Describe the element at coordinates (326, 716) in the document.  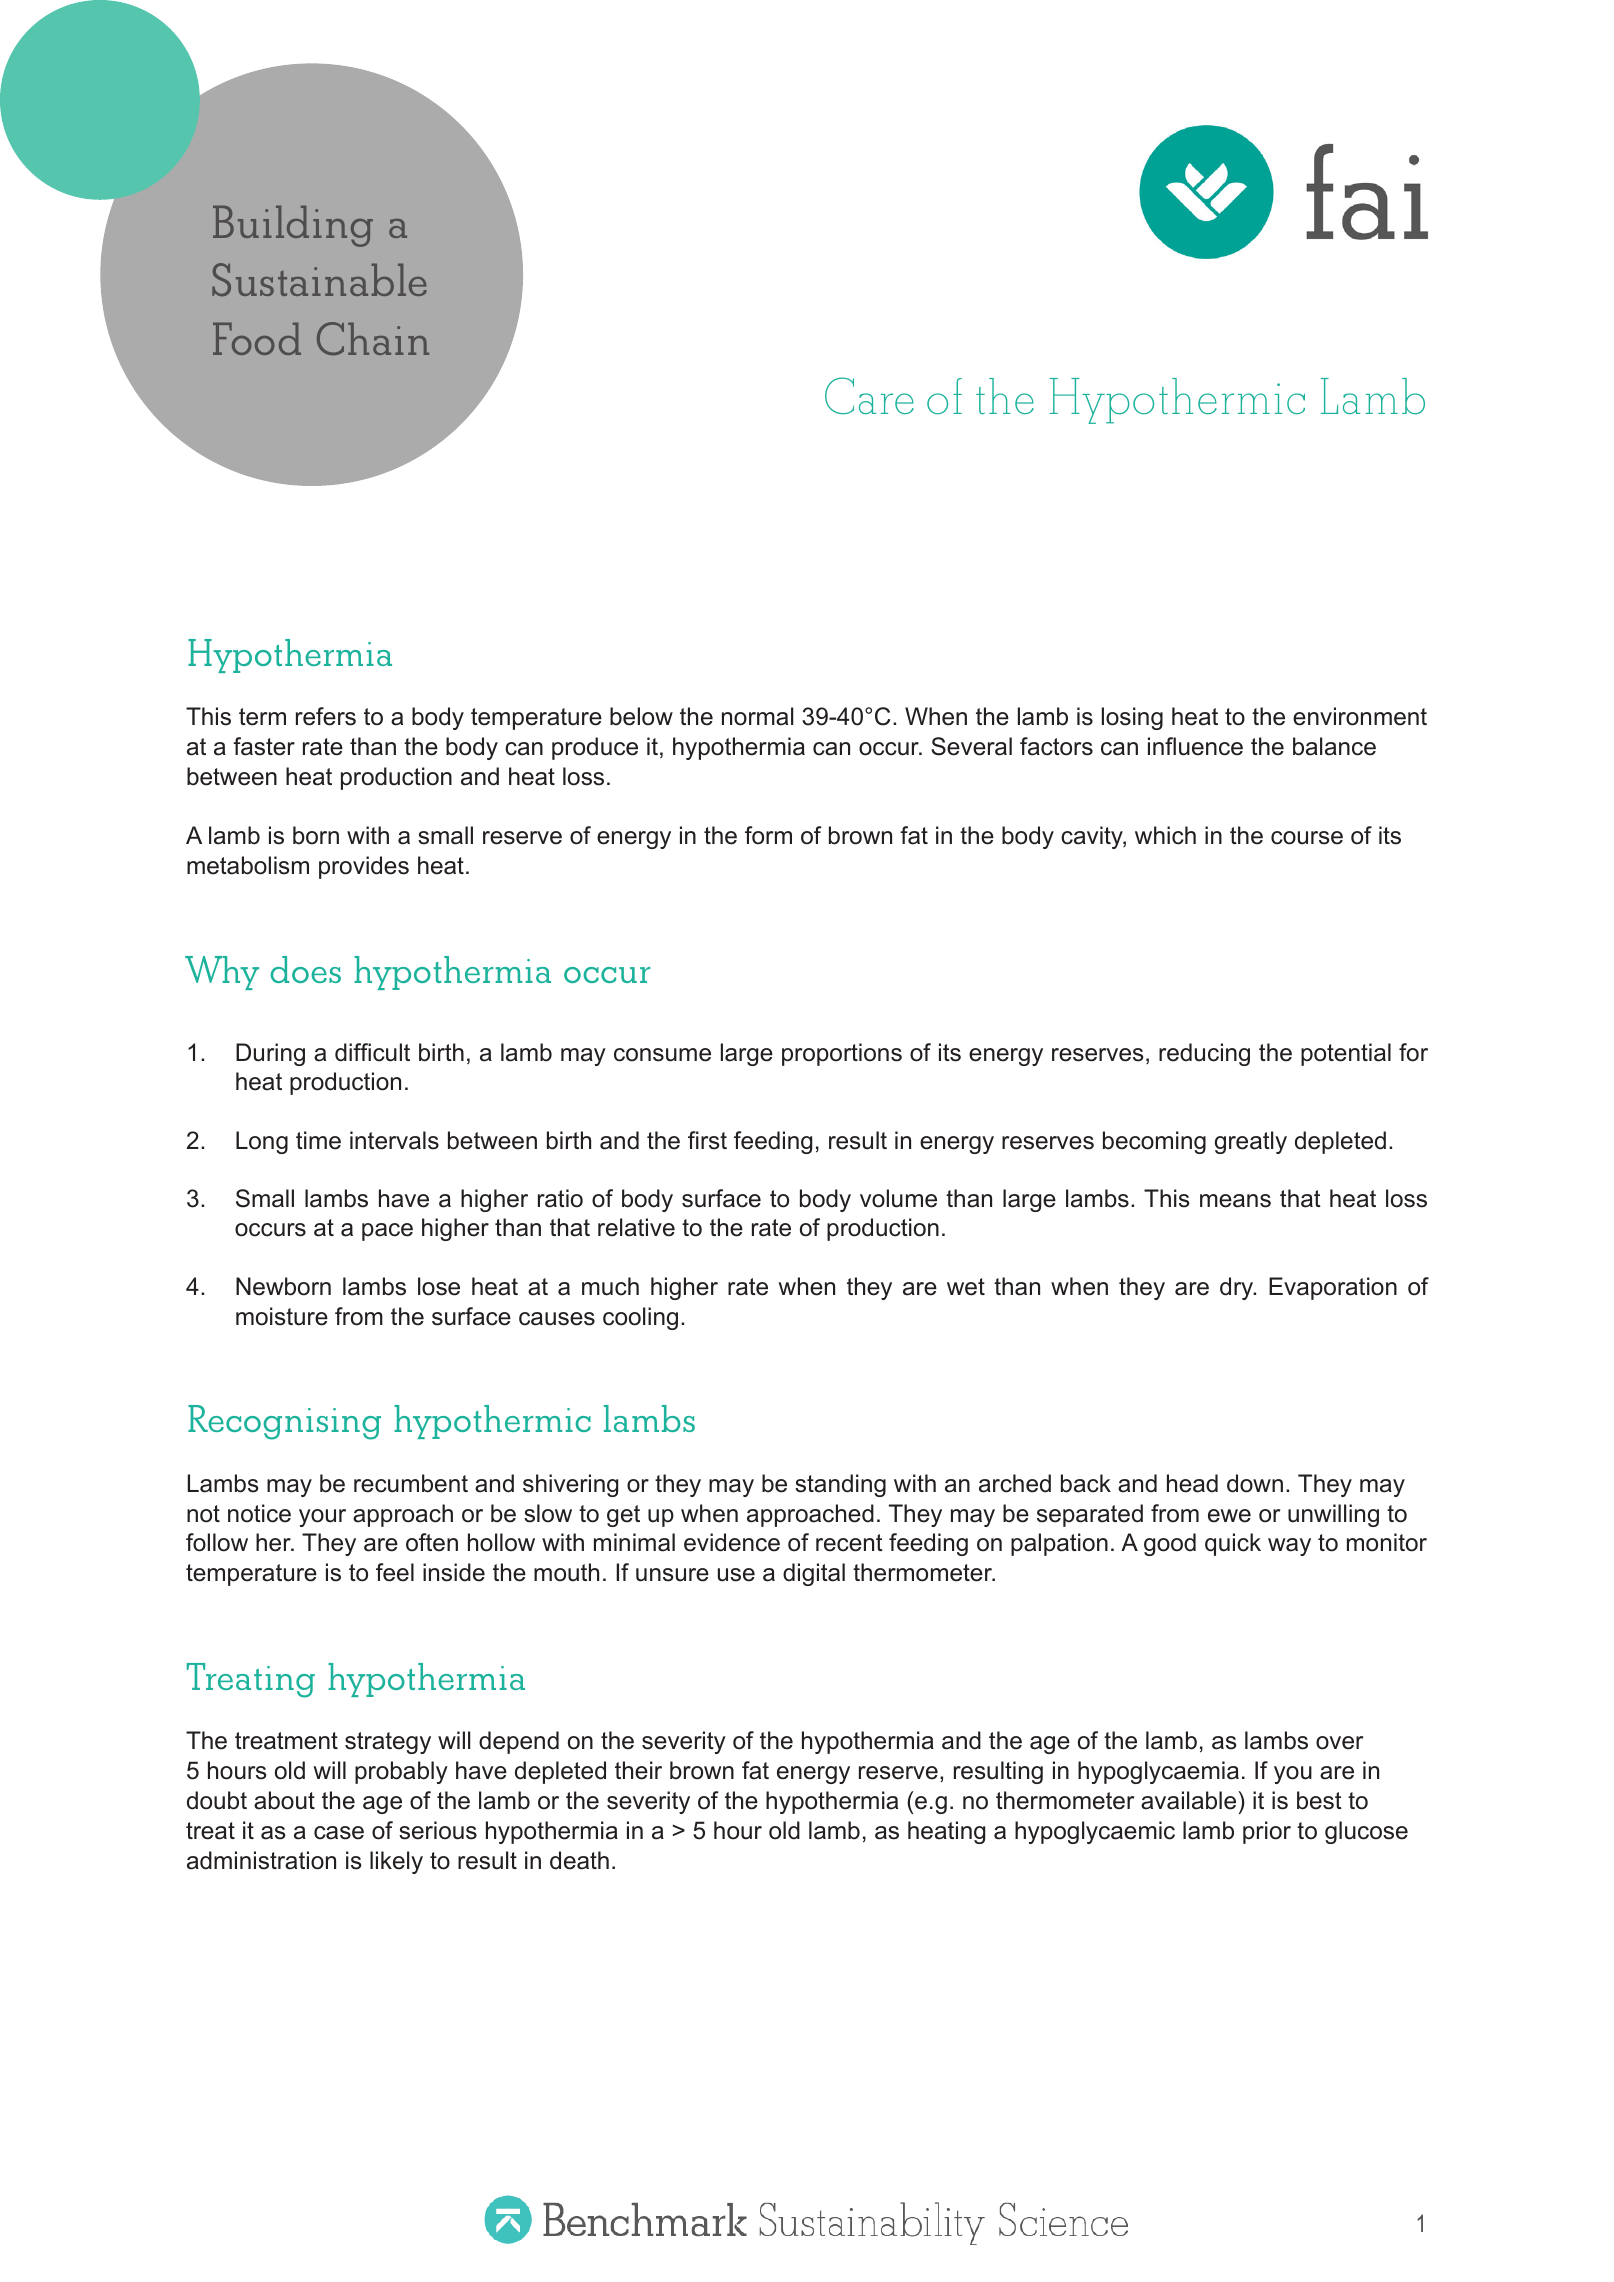
I see `refers` at that location.
